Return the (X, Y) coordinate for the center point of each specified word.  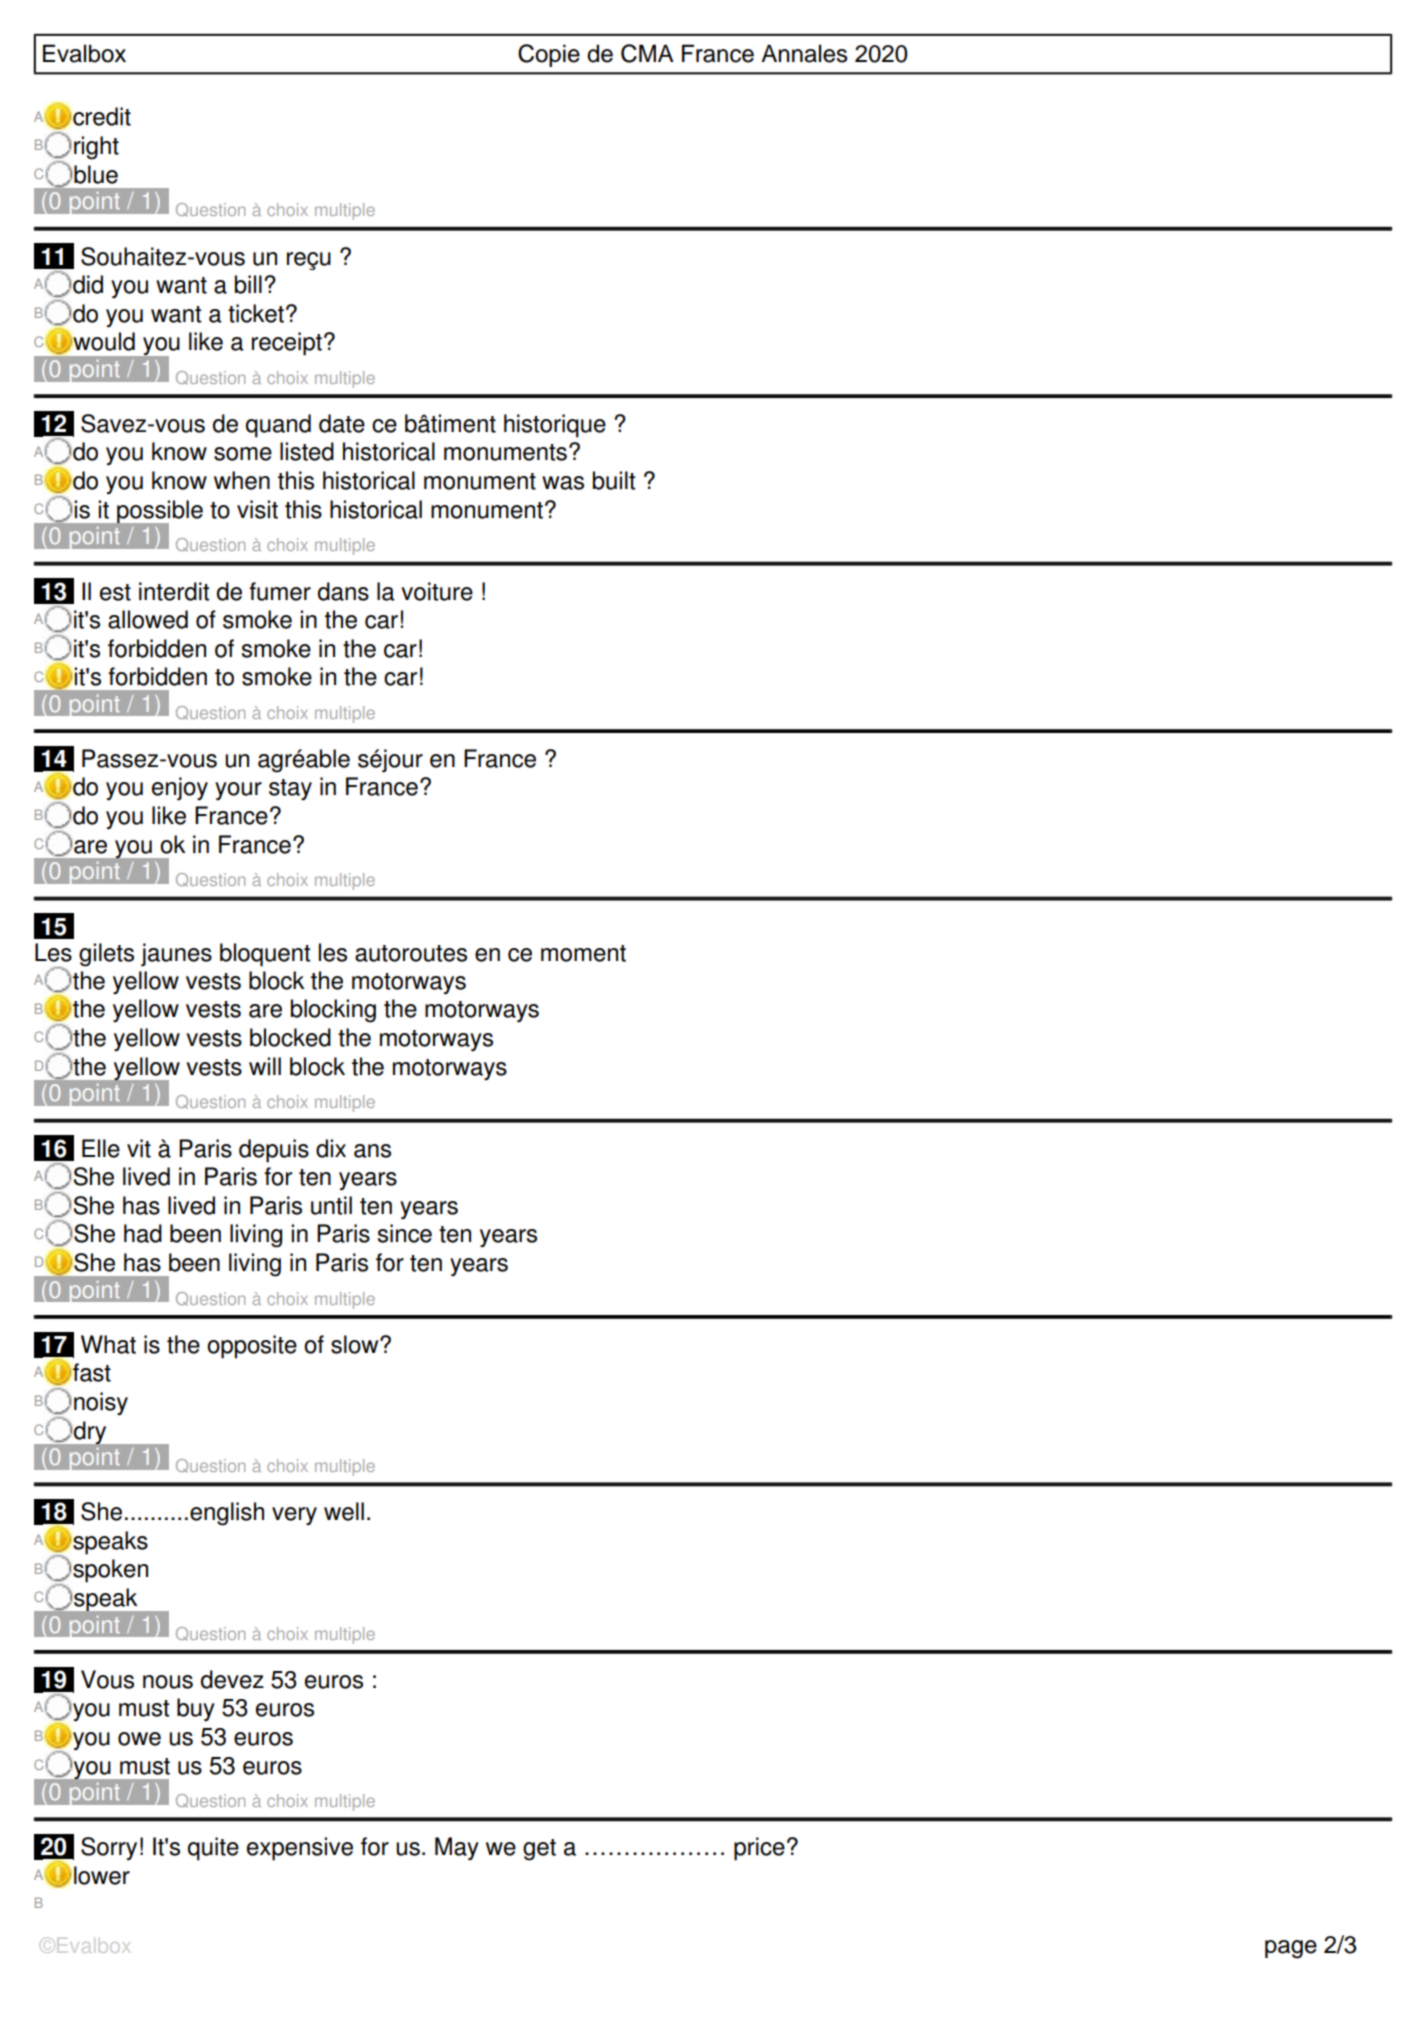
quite (213, 1849)
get (539, 1850)
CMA (647, 53)
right (96, 148)
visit (257, 509)
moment (583, 953)
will (265, 1066)
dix (331, 1148)
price (759, 1849)
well (344, 1511)
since (405, 1233)
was (563, 483)
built (614, 480)
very (294, 1516)
